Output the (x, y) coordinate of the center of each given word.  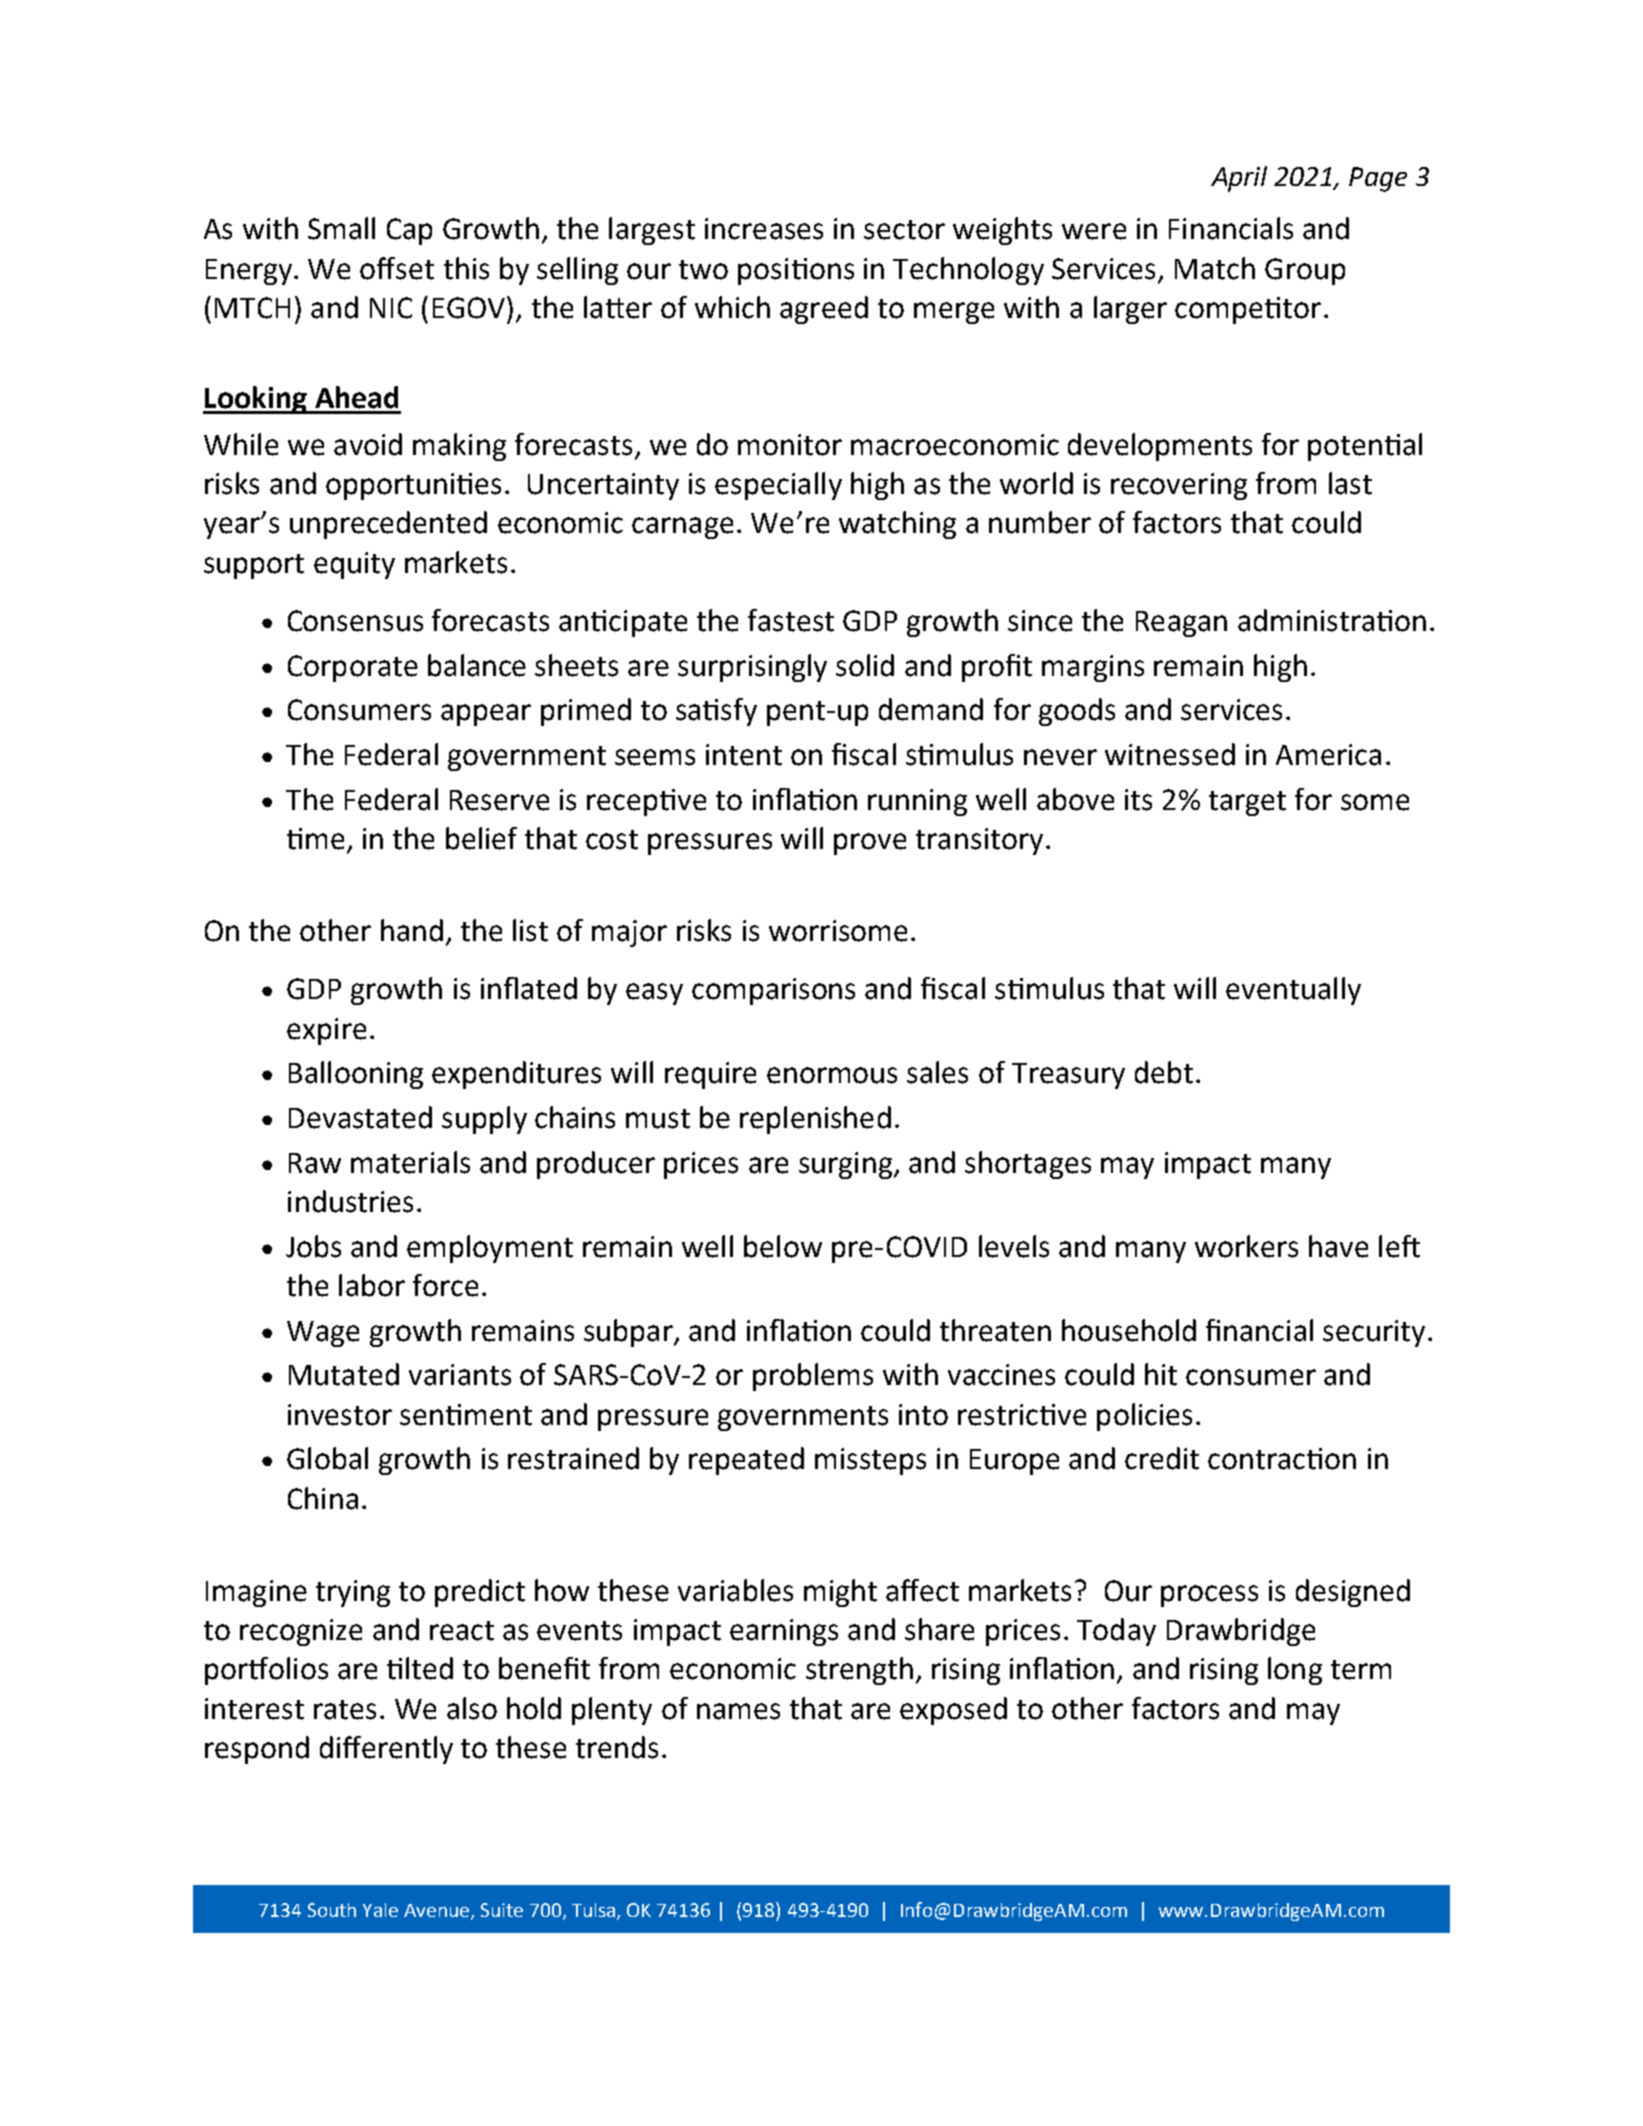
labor (372, 1285)
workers (1246, 1246)
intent (744, 755)
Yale (380, 1910)
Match (1215, 268)
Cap (409, 231)
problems (813, 1377)
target (1247, 803)
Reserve (499, 800)
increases (764, 229)
